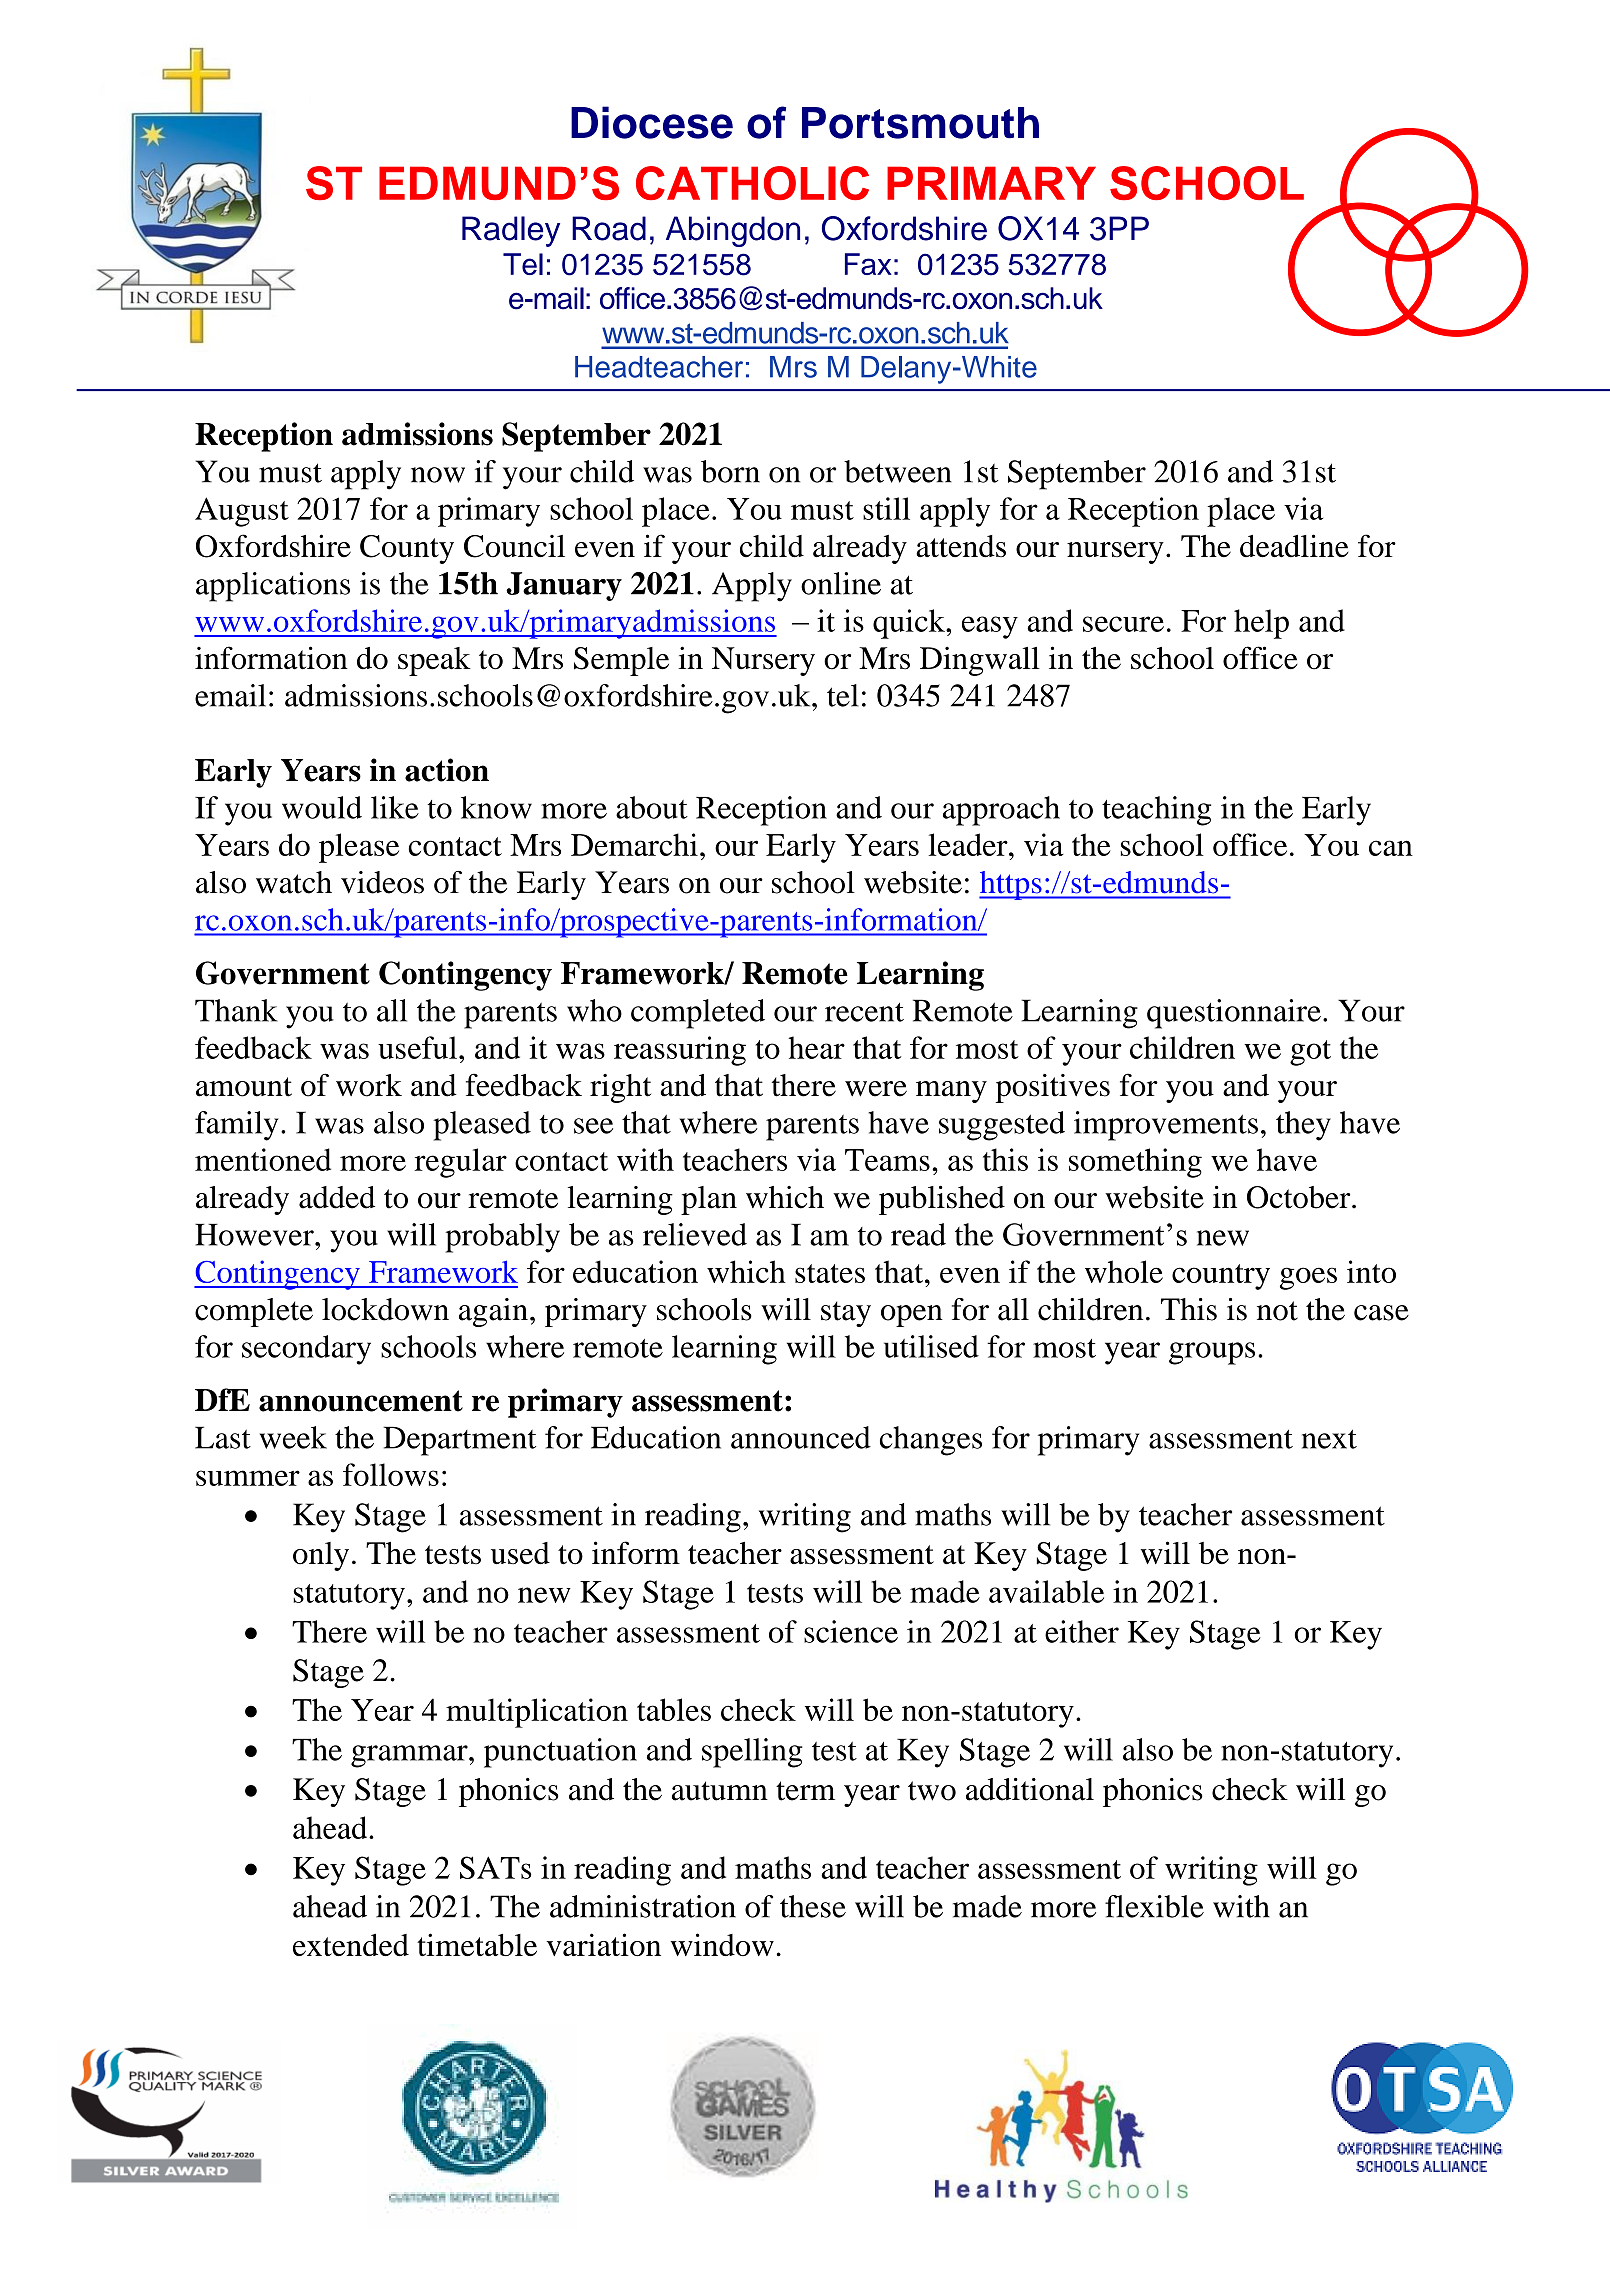 This page has height=2278, width=1610. What do you see at coordinates (752, 183) in the page?
I see `CATHOLIC` at bounding box center [752, 183].
